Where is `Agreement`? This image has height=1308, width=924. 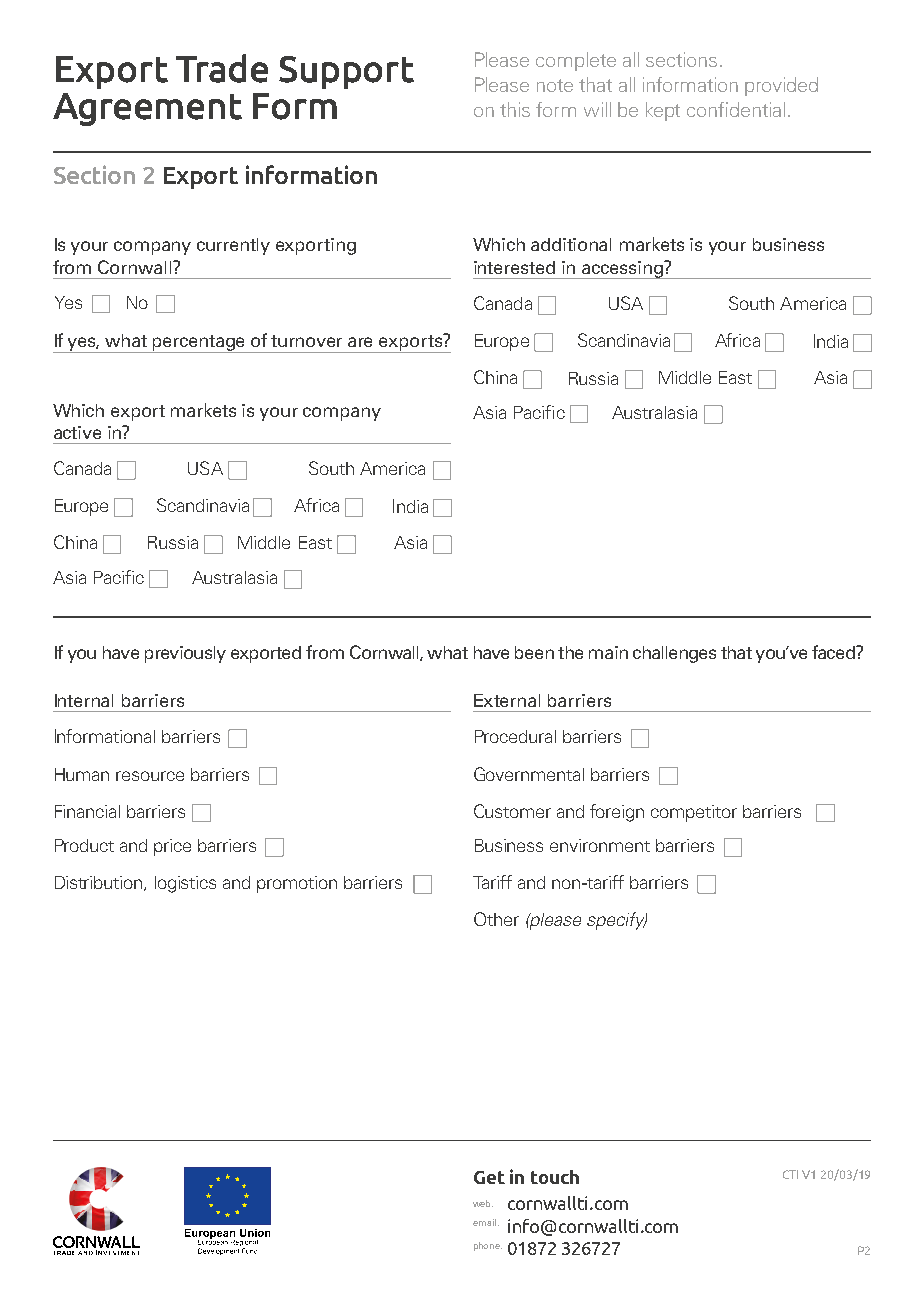 Agreement is located at coordinates (147, 109).
